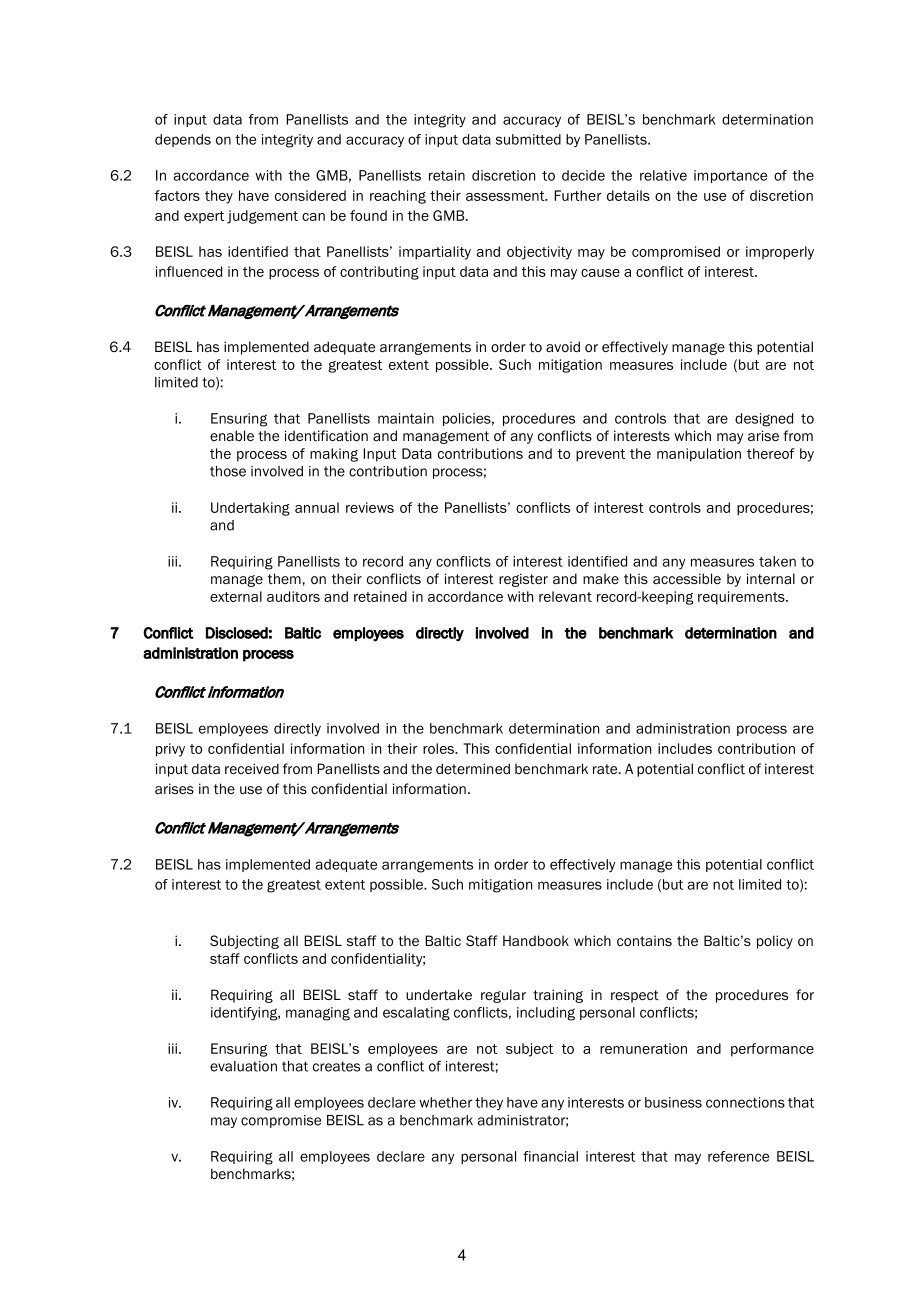 The image size is (924, 1308). Describe the element at coordinates (406, 418) in the page. I see `maintain` at that location.
